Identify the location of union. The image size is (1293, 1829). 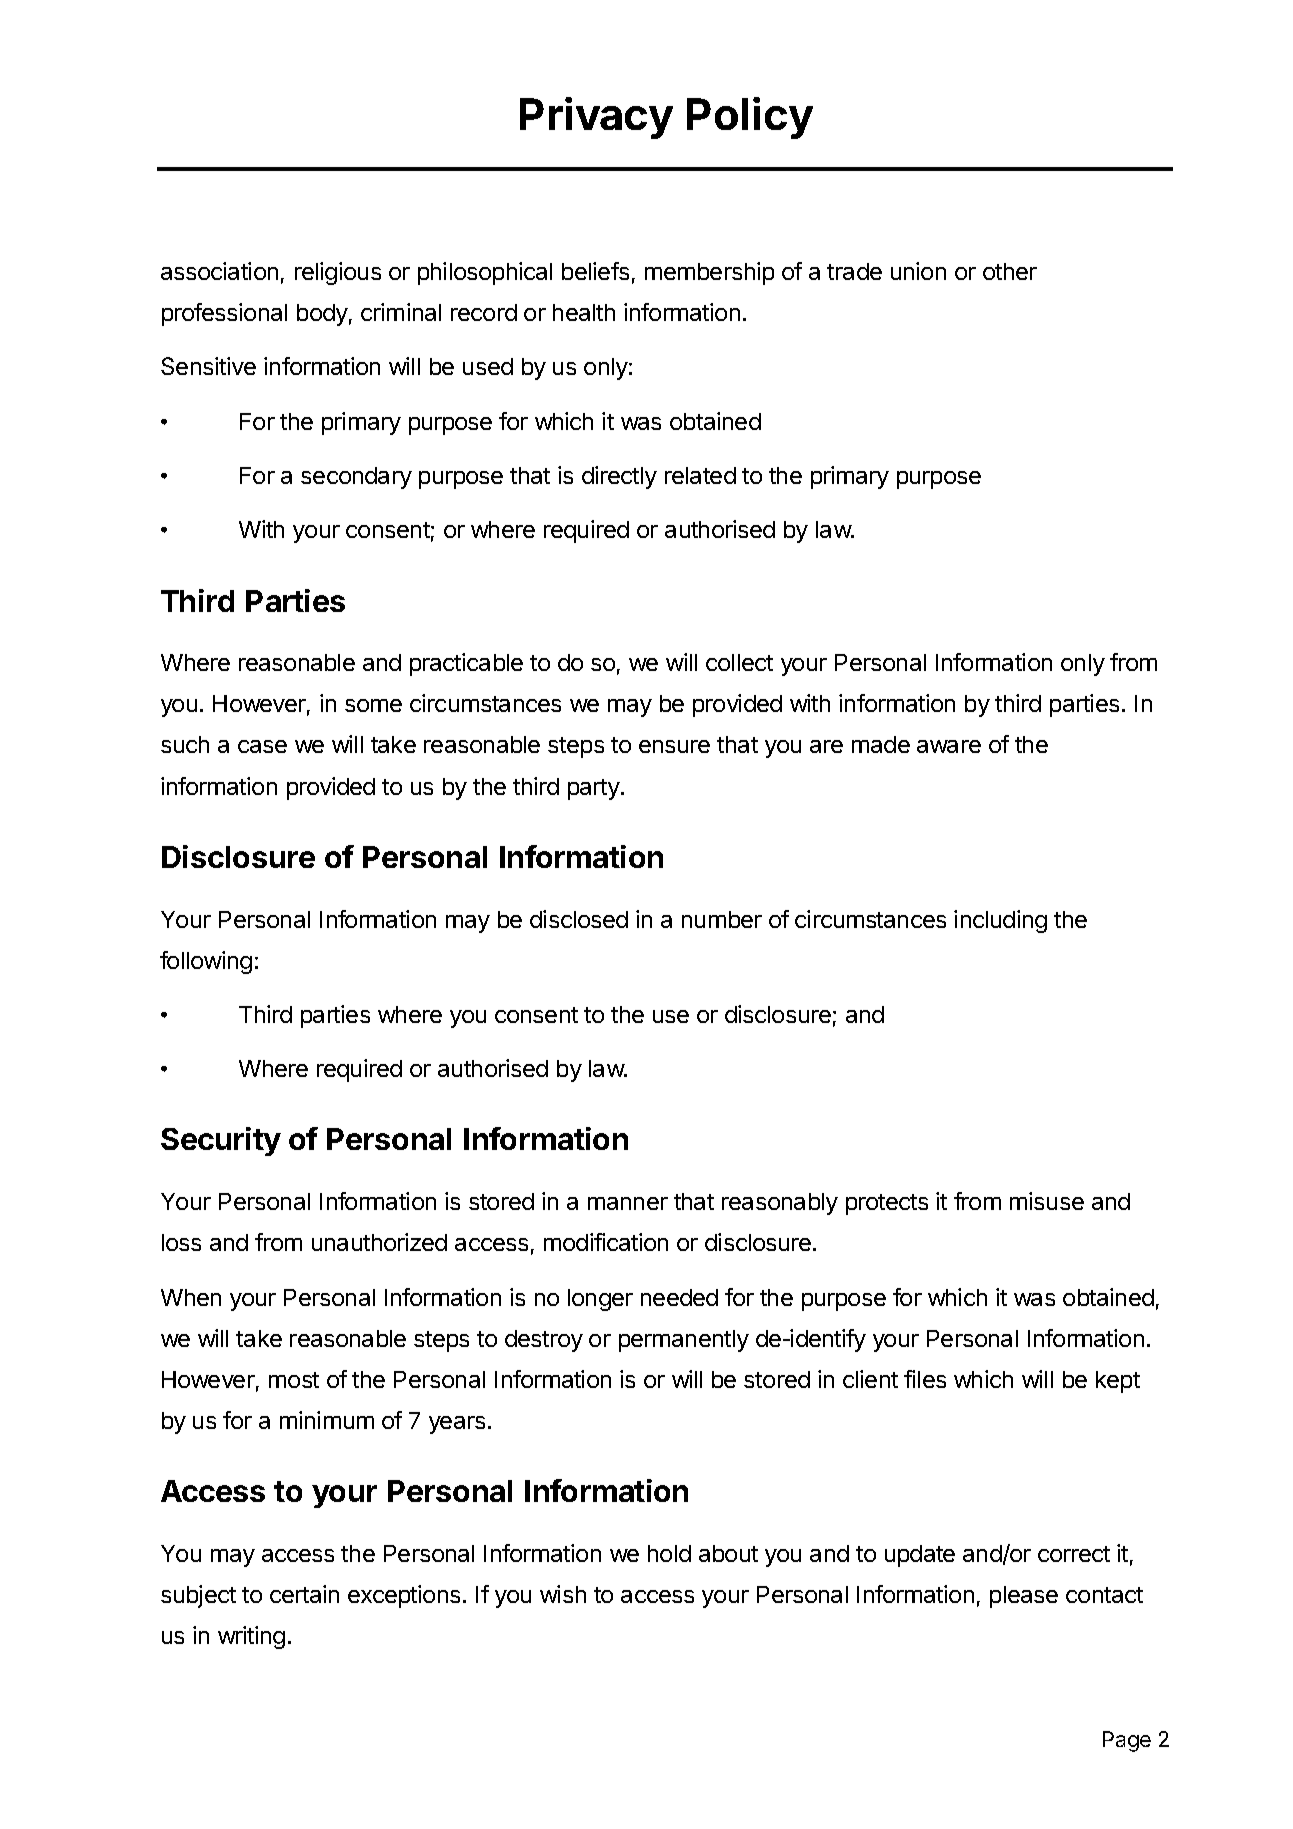
(918, 271).
